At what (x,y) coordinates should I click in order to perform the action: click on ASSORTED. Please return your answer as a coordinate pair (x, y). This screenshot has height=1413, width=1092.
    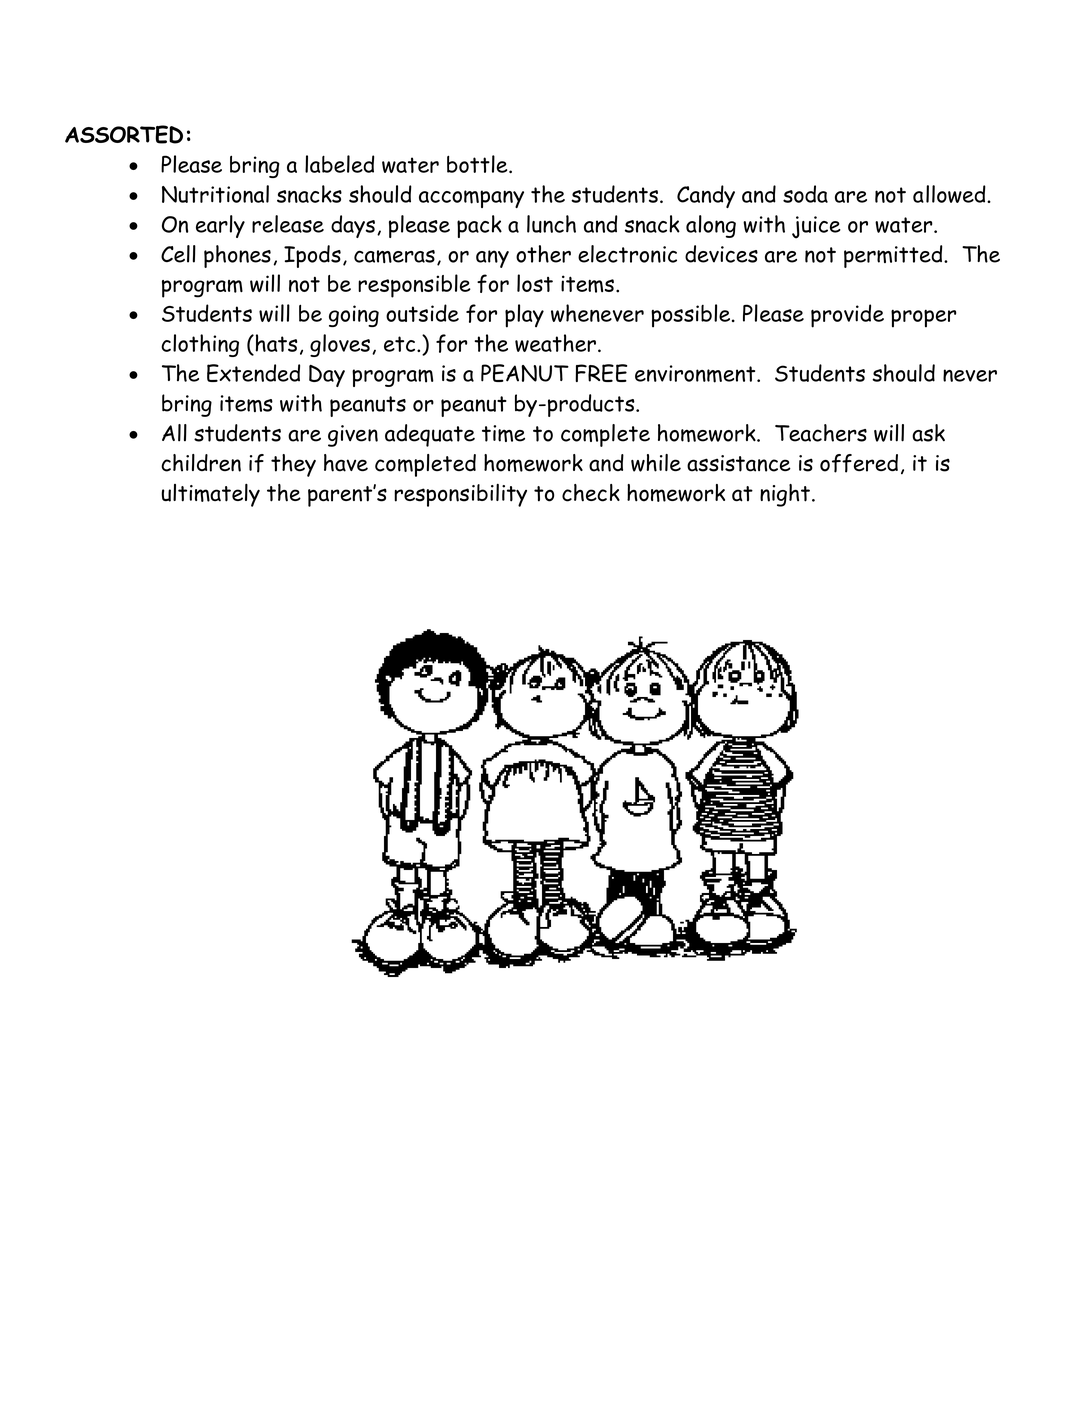
    Looking at the image, I should click on (124, 134).
